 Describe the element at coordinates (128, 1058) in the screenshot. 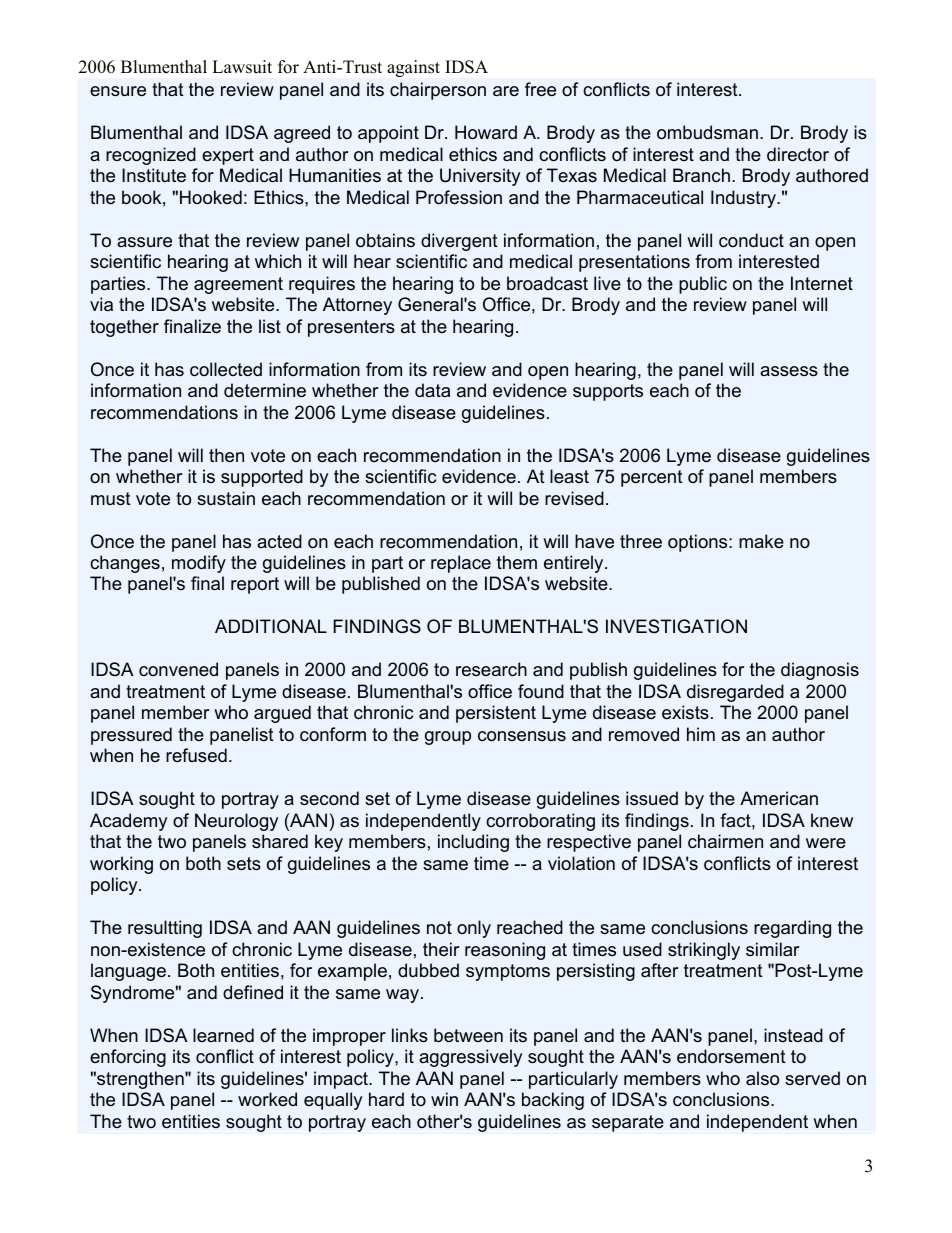

I see `enforcing` at that location.
